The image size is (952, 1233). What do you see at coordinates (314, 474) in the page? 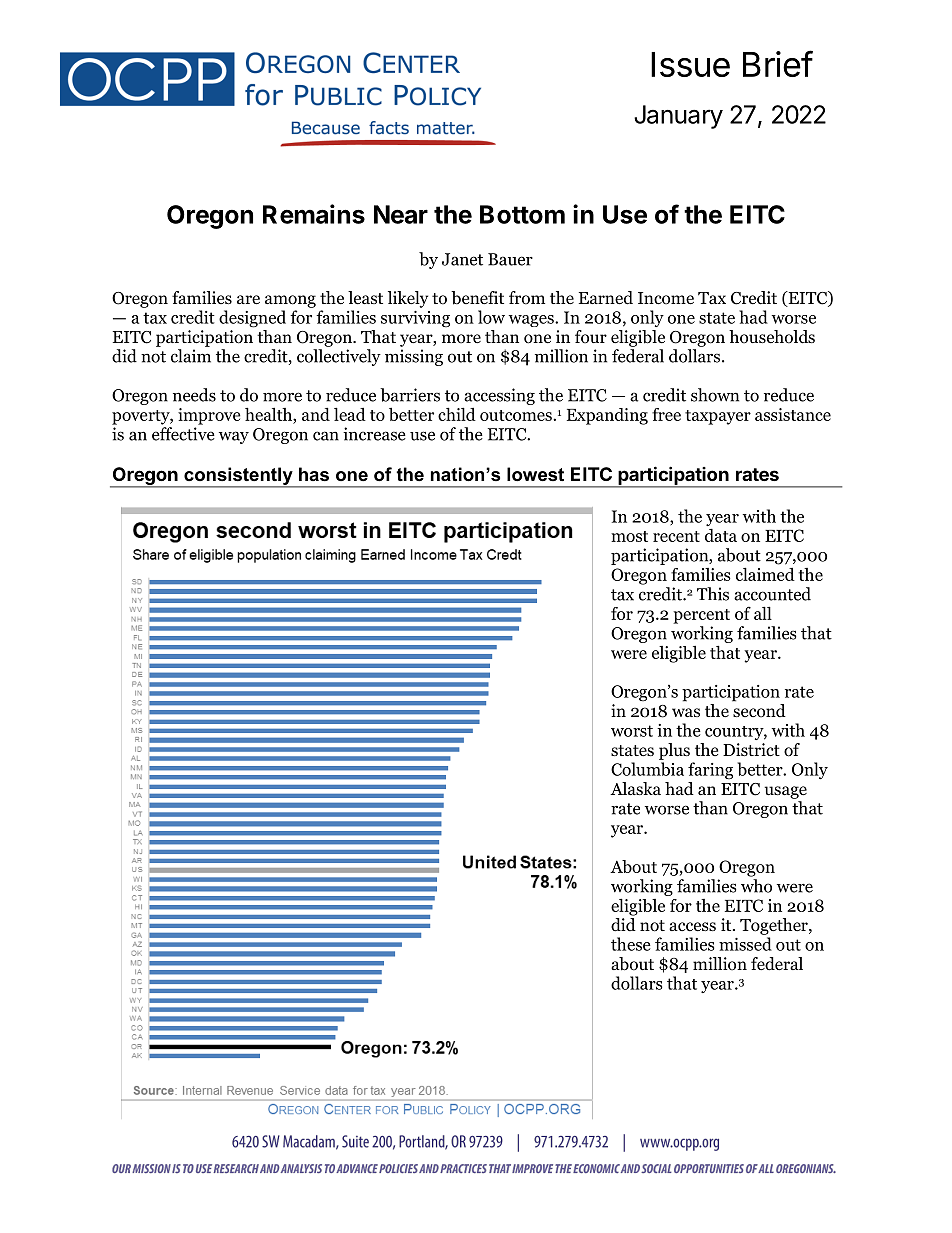
I see `has` at bounding box center [314, 474].
